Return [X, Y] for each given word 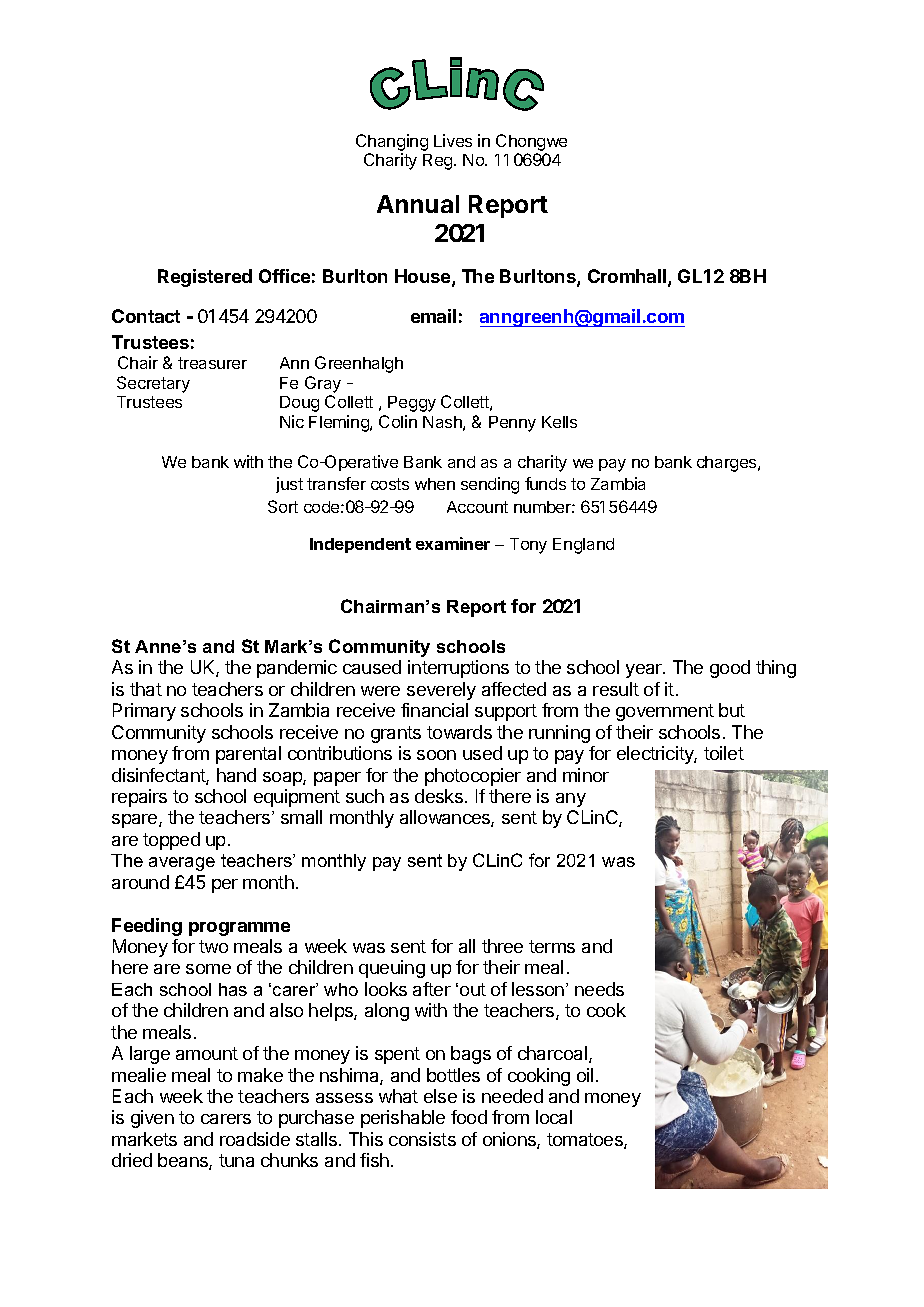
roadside [255, 1139]
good [730, 669]
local [554, 1117]
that [146, 689]
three [502, 946]
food [469, 1117]
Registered [205, 278]
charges [728, 464]
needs [599, 989]
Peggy [412, 404]
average [182, 864]
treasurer [212, 363]
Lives [453, 140]
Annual [418, 204]
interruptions [458, 669]
